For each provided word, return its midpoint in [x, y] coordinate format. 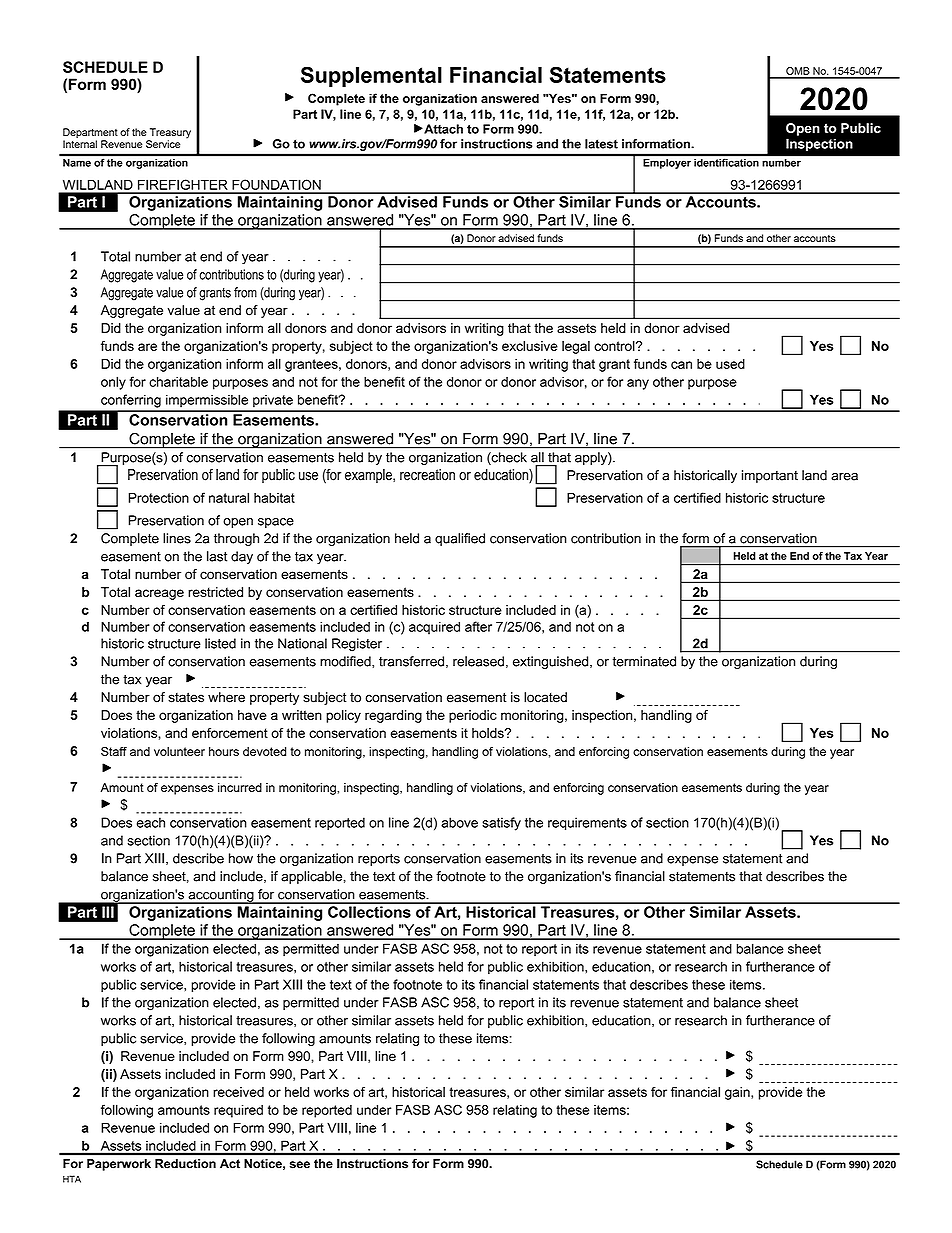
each [151, 822]
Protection [159, 498]
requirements [587, 823]
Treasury [169, 134]
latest [601, 144]
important [770, 476]
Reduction [185, 1163]
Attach [442, 129]
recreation [427, 475]
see [300, 1165]
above [459, 822]
